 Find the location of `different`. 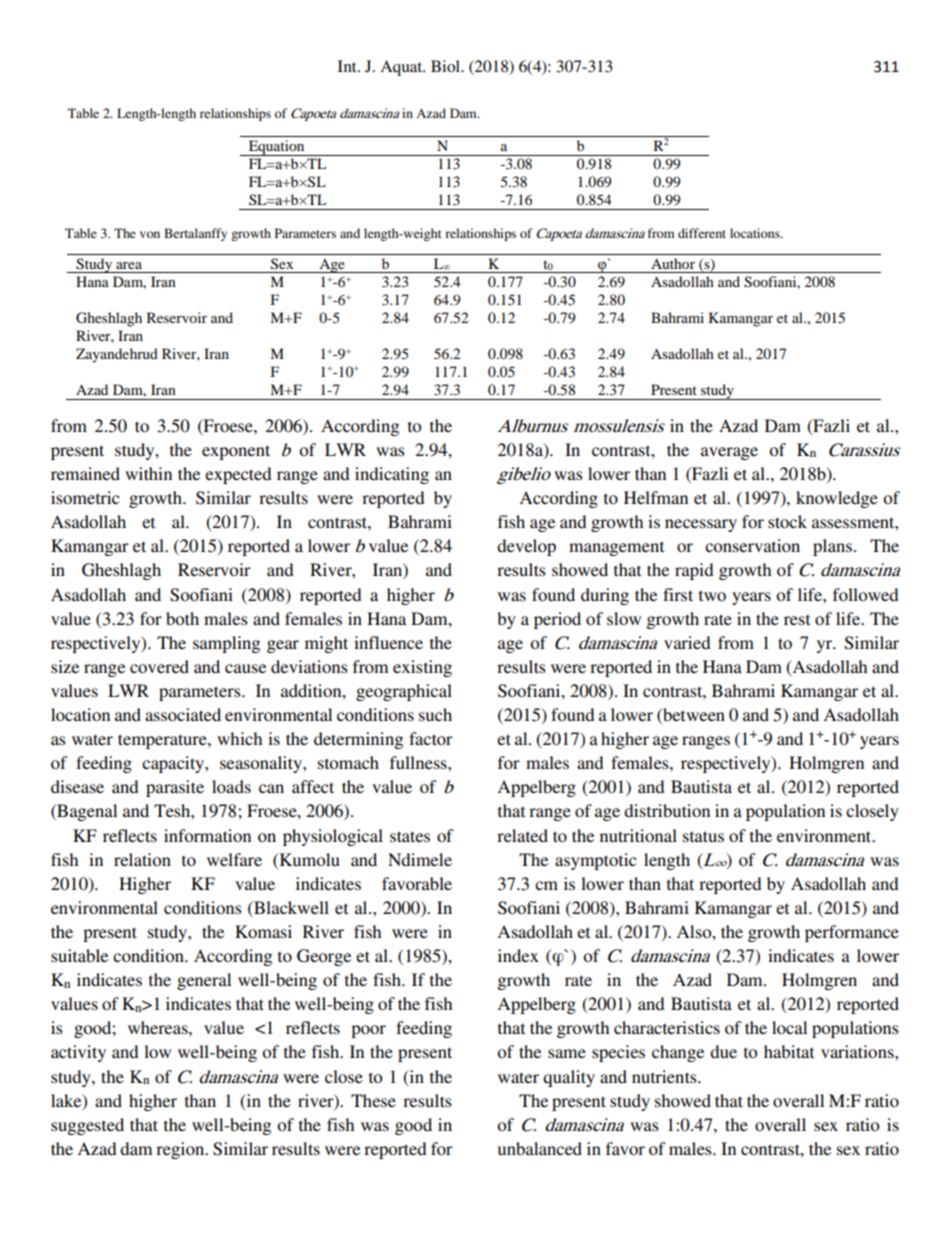

different is located at coordinates (702, 233).
